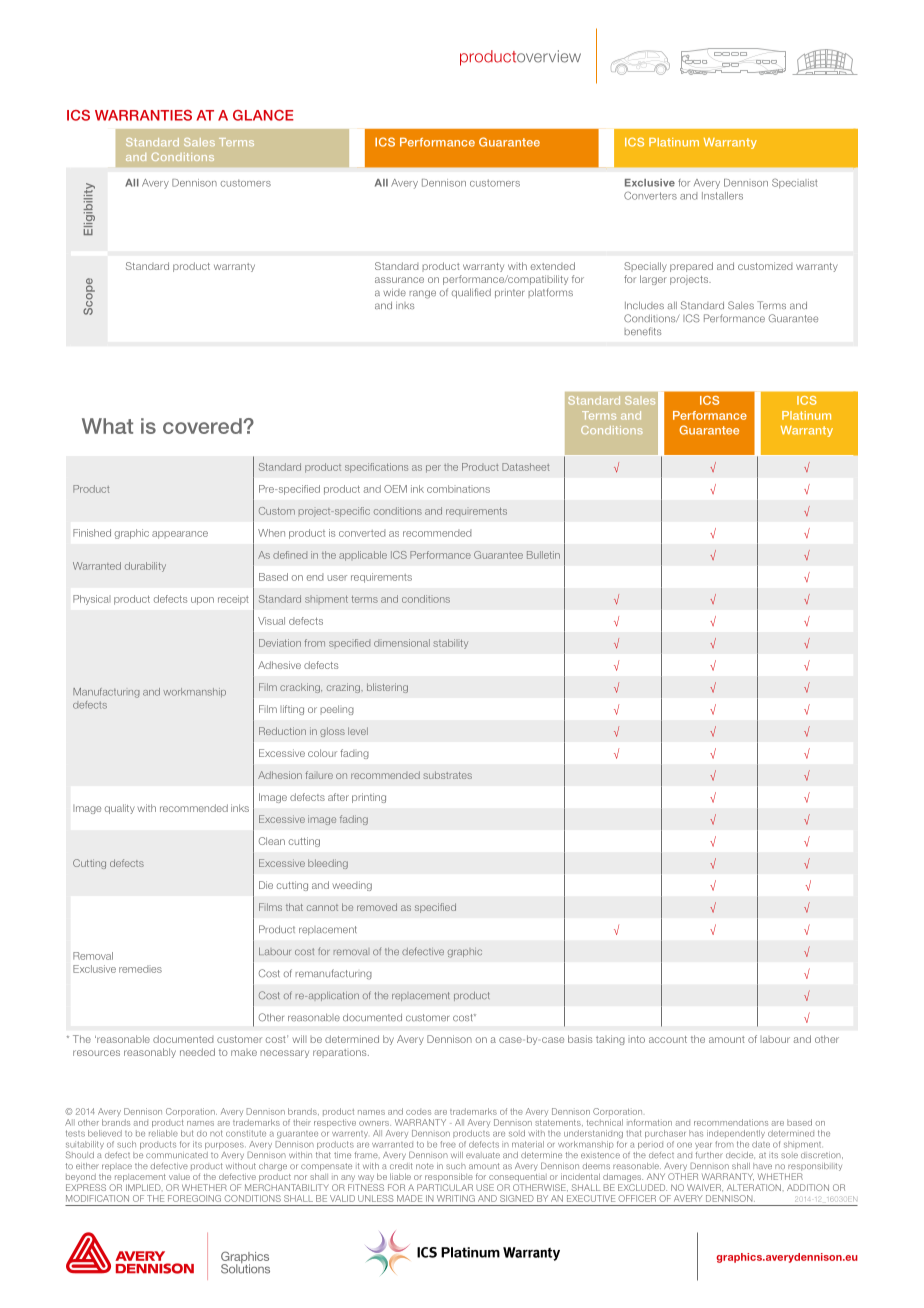 The height and width of the page is (1308, 924). Describe the element at coordinates (722, 196) in the page. I see `Installers` at that location.
